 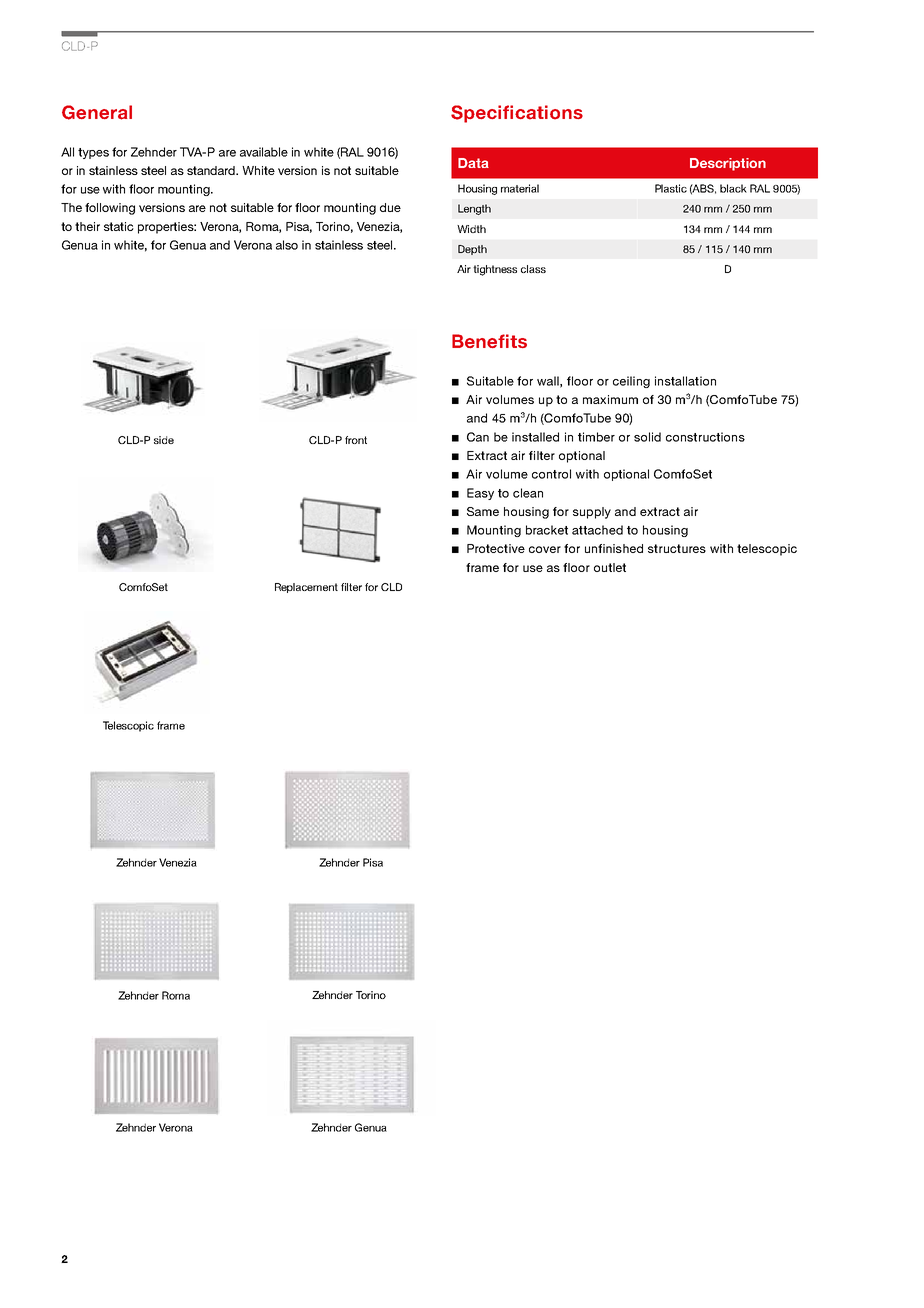 What do you see at coordinates (671, 188) in the document?
I see `Plastic` at bounding box center [671, 188].
